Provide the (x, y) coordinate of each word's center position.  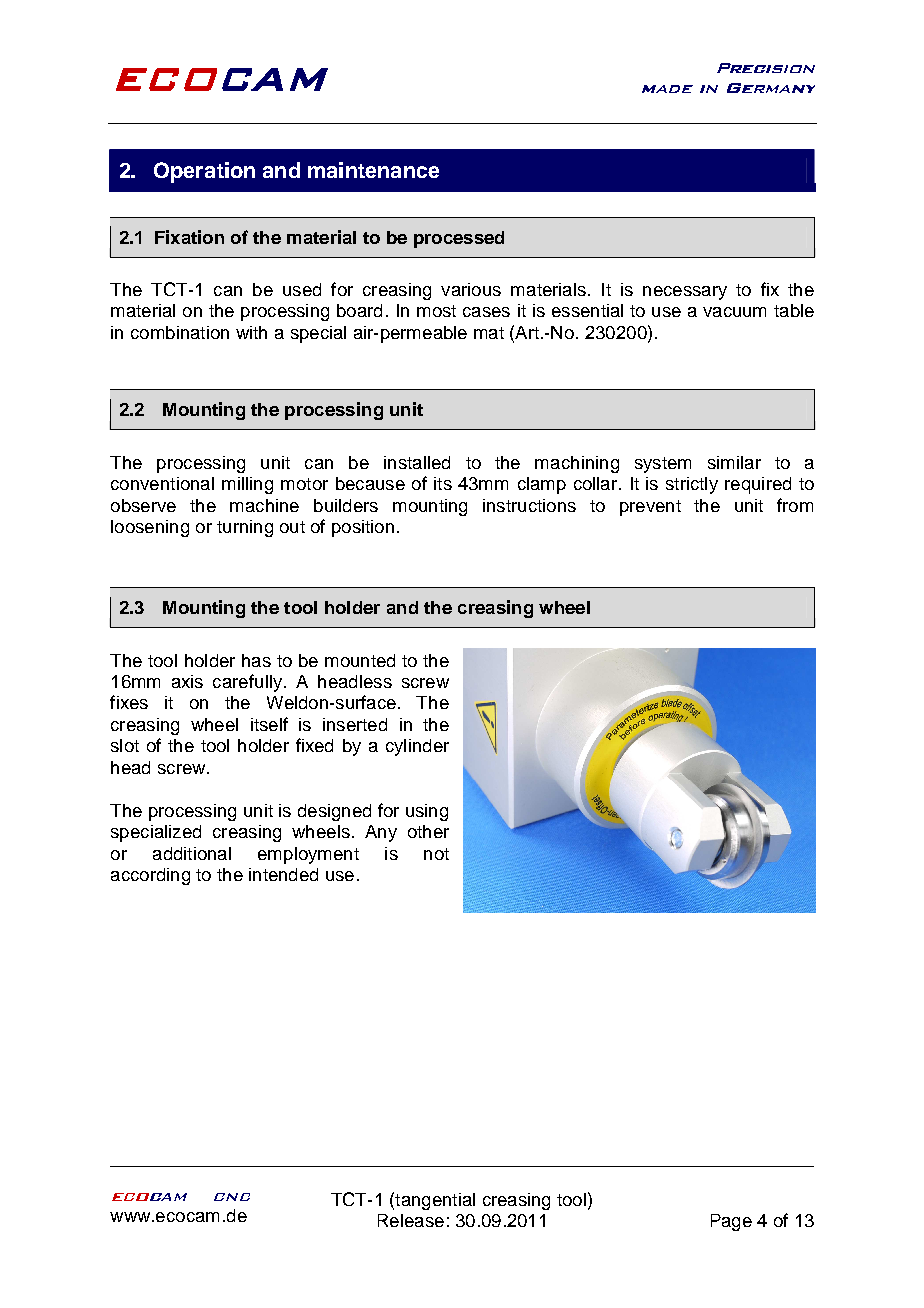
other (428, 831)
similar (734, 462)
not (436, 854)
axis (187, 681)
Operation (204, 172)
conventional (162, 483)
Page (731, 1222)
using (427, 812)
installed (417, 462)
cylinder (417, 747)
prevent (650, 508)
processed (459, 239)
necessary (685, 293)
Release (411, 1220)
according (150, 876)
